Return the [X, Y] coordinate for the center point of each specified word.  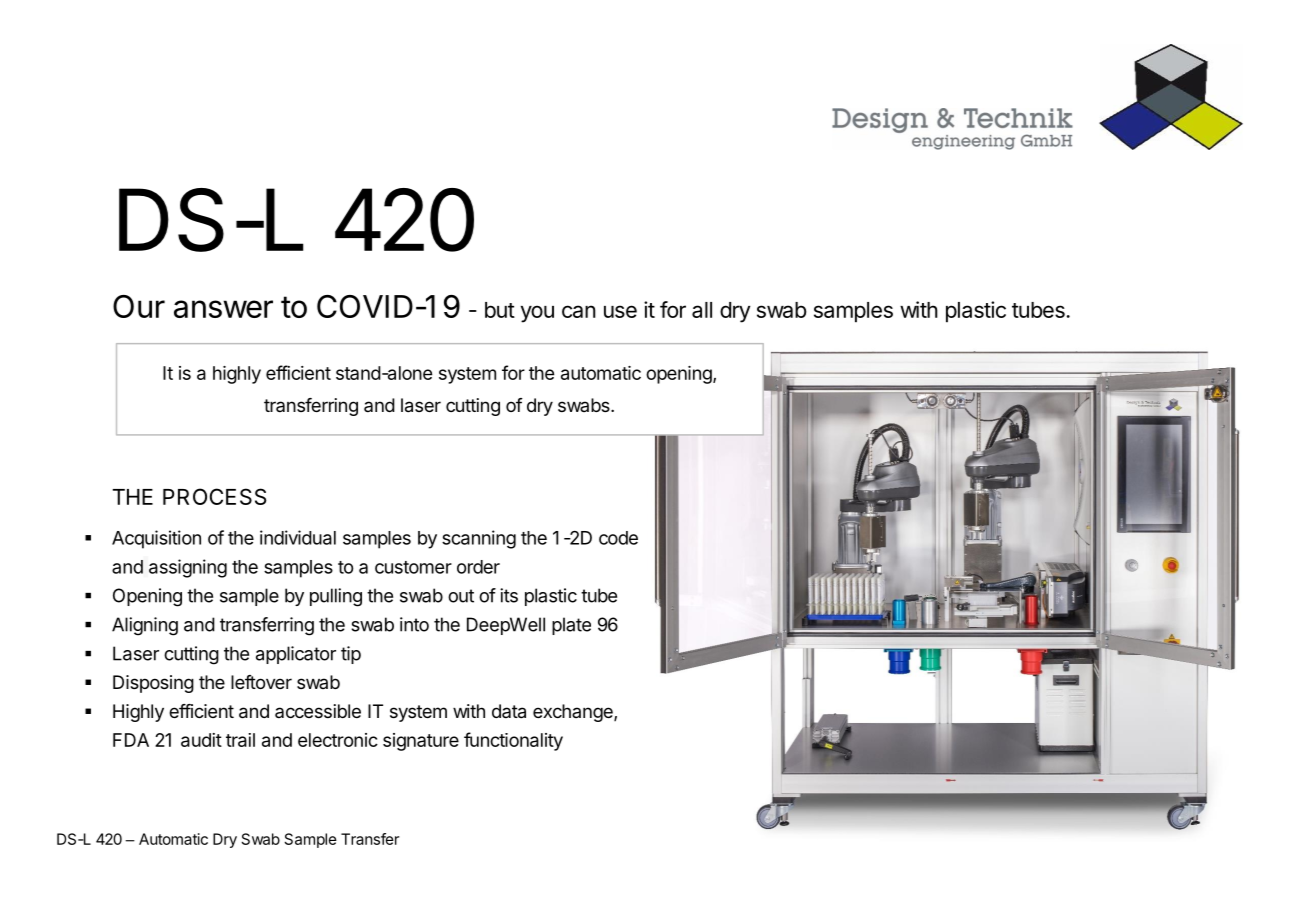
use [620, 311]
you [537, 314]
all [702, 310]
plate [571, 626]
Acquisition [156, 539]
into [414, 624]
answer [223, 309]
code [618, 538]
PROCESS [215, 496]
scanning [479, 539]
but [500, 310]
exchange [574, 713]
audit [201, 740]
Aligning [145, 626]
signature [421, 742]
